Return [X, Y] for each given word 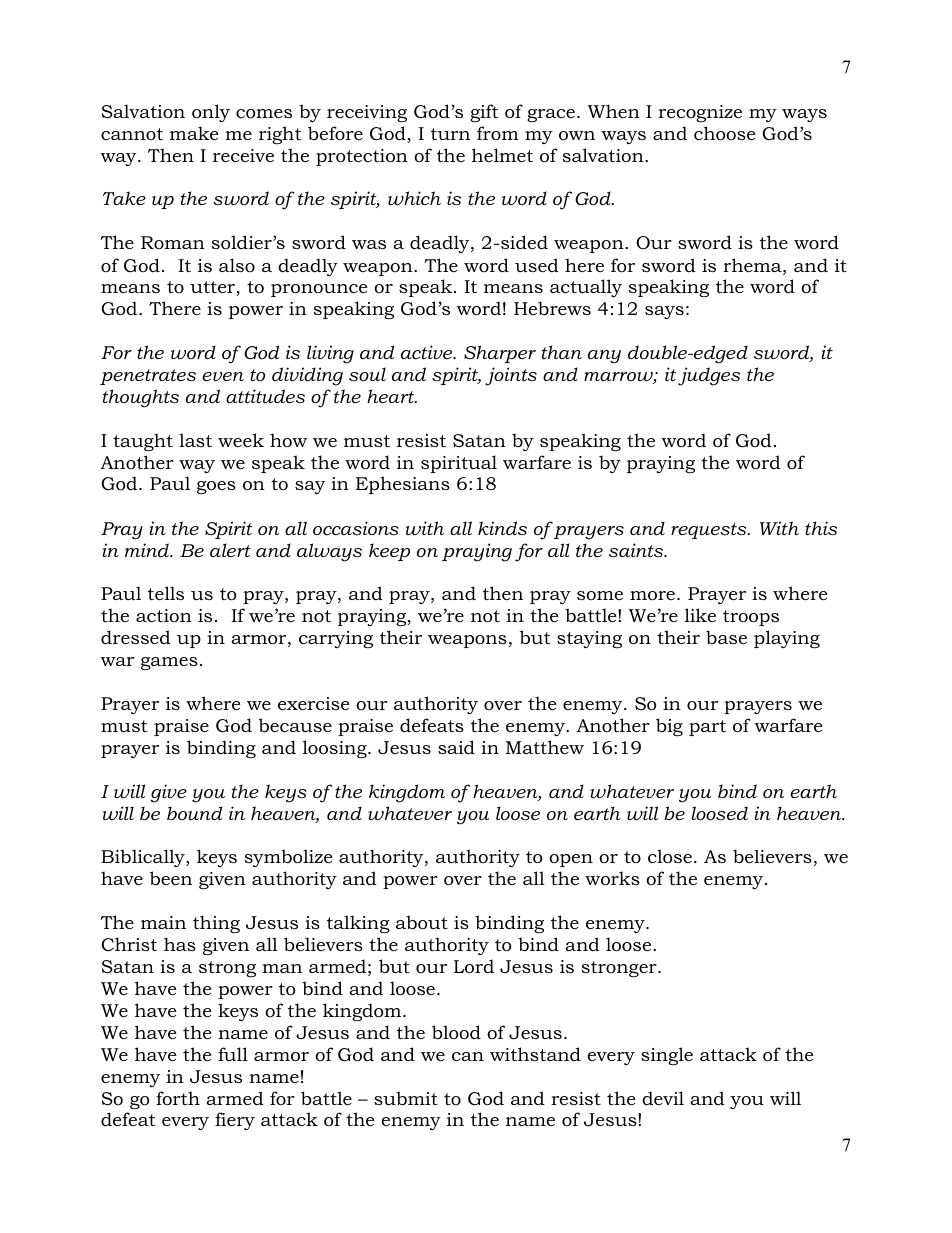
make [194, 133]
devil [663, 1098]
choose [724, 133]
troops [751, 618]
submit [406, 1098]
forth [178, 1098]
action [164, 616]
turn [450, 134]
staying [589, 639]
